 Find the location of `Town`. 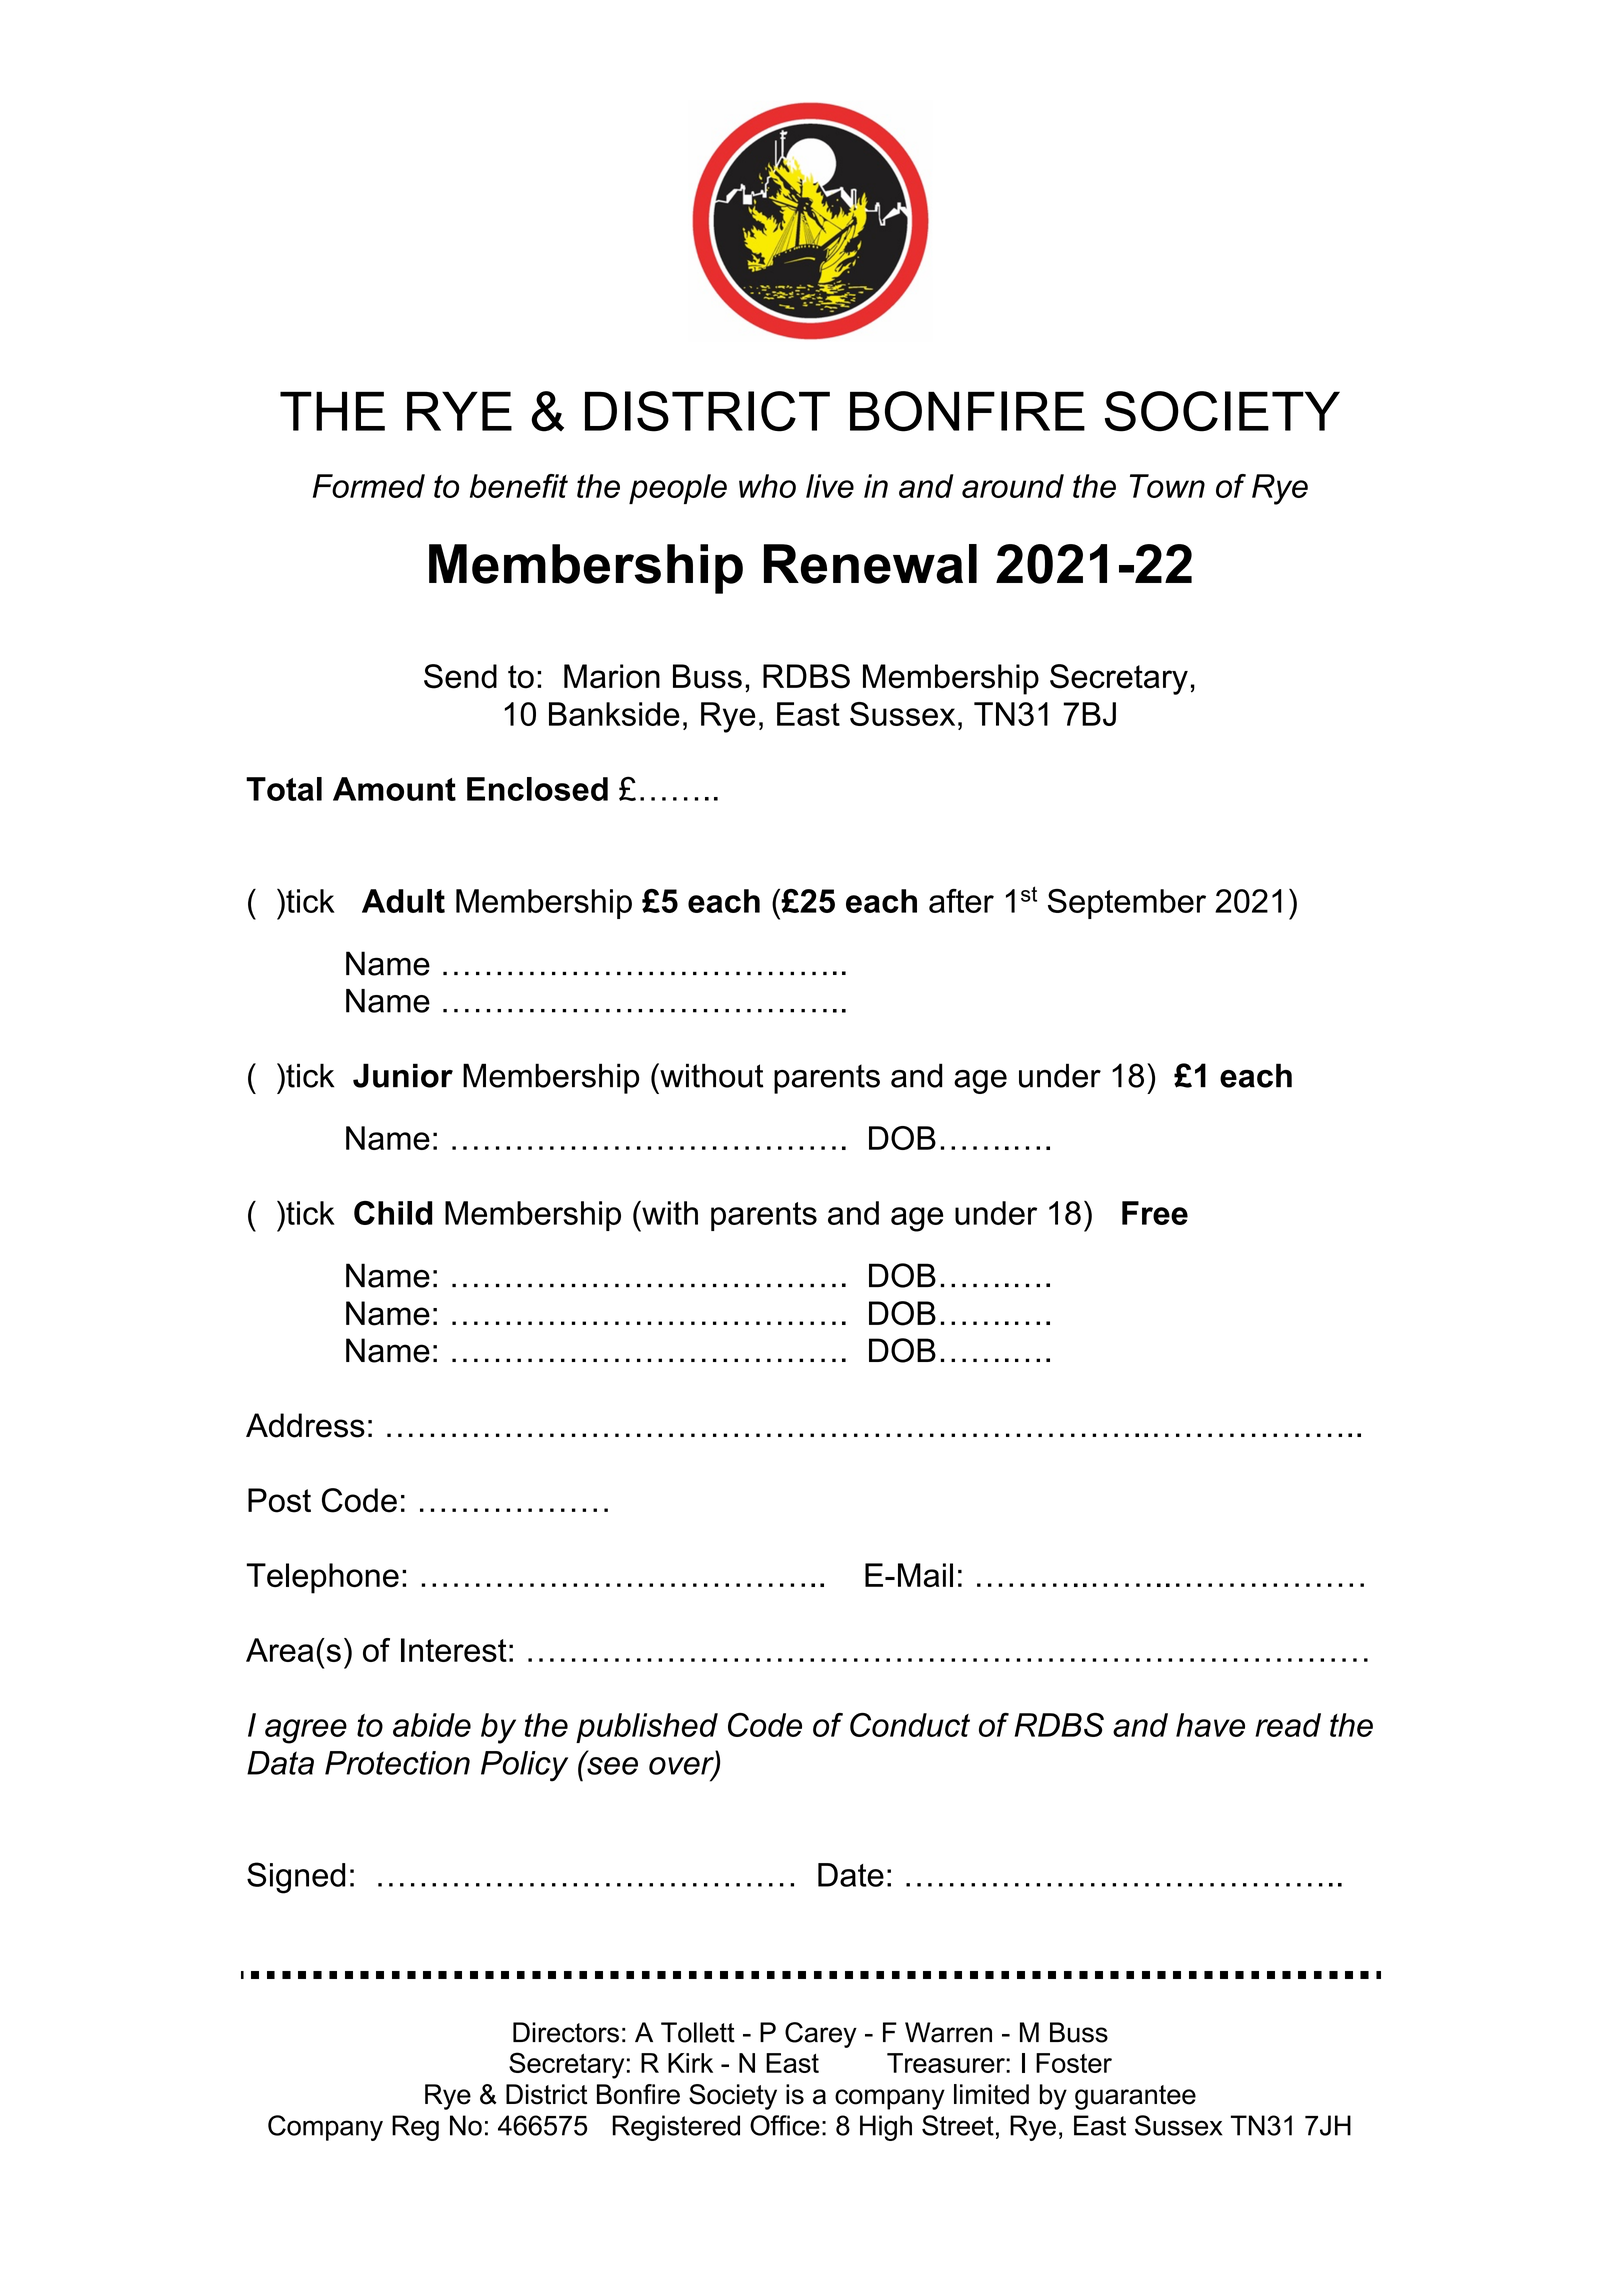

Town is located at coordinates (1167, 486).
